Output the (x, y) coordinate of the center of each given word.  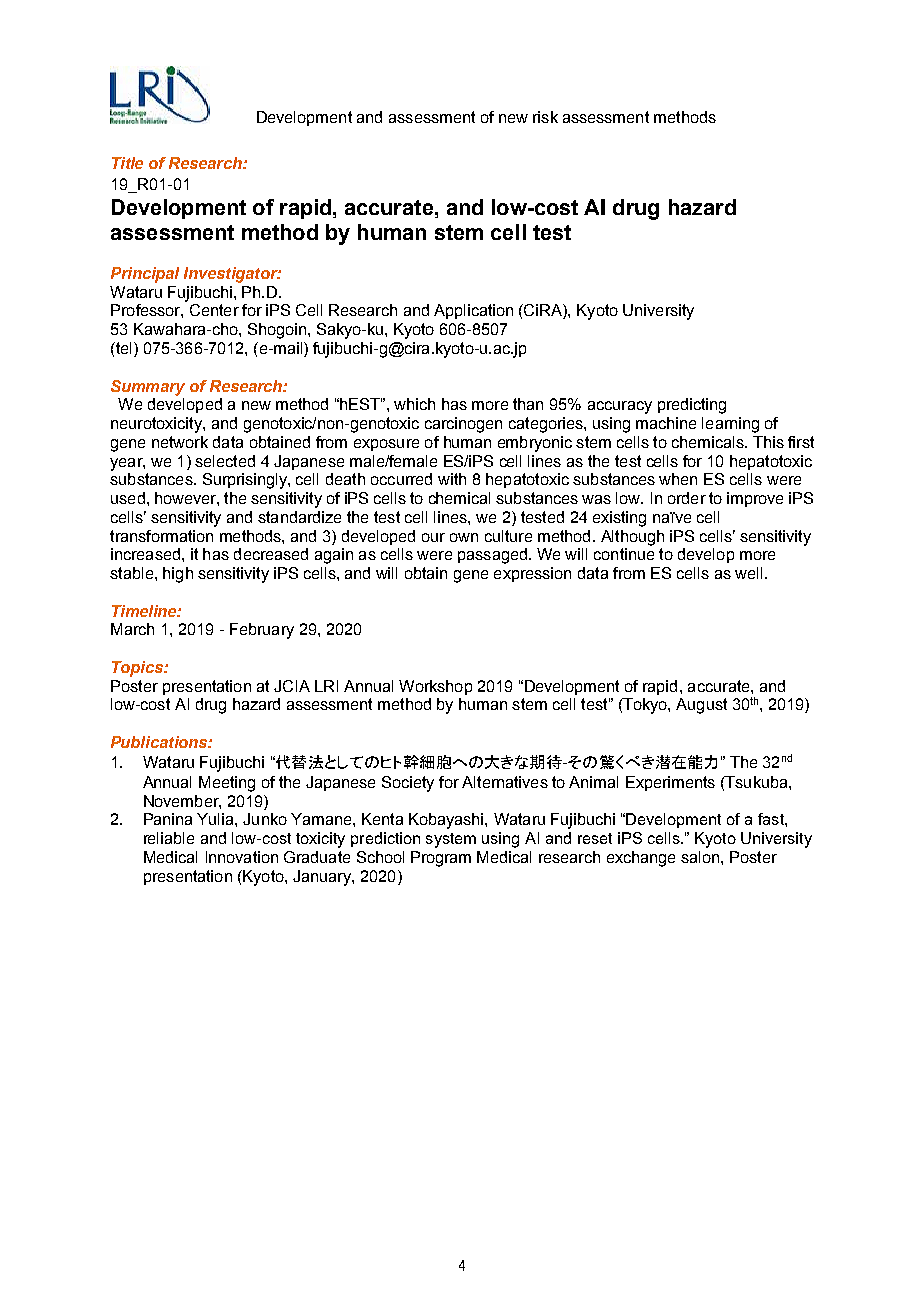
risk (545, 117)
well (748, 573)
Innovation (242, 857)
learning (730, 425)
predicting (692, 406)
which (414, 404)
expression (532, 574)
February (262, 631)
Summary (148, 388)
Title (127, 163)
